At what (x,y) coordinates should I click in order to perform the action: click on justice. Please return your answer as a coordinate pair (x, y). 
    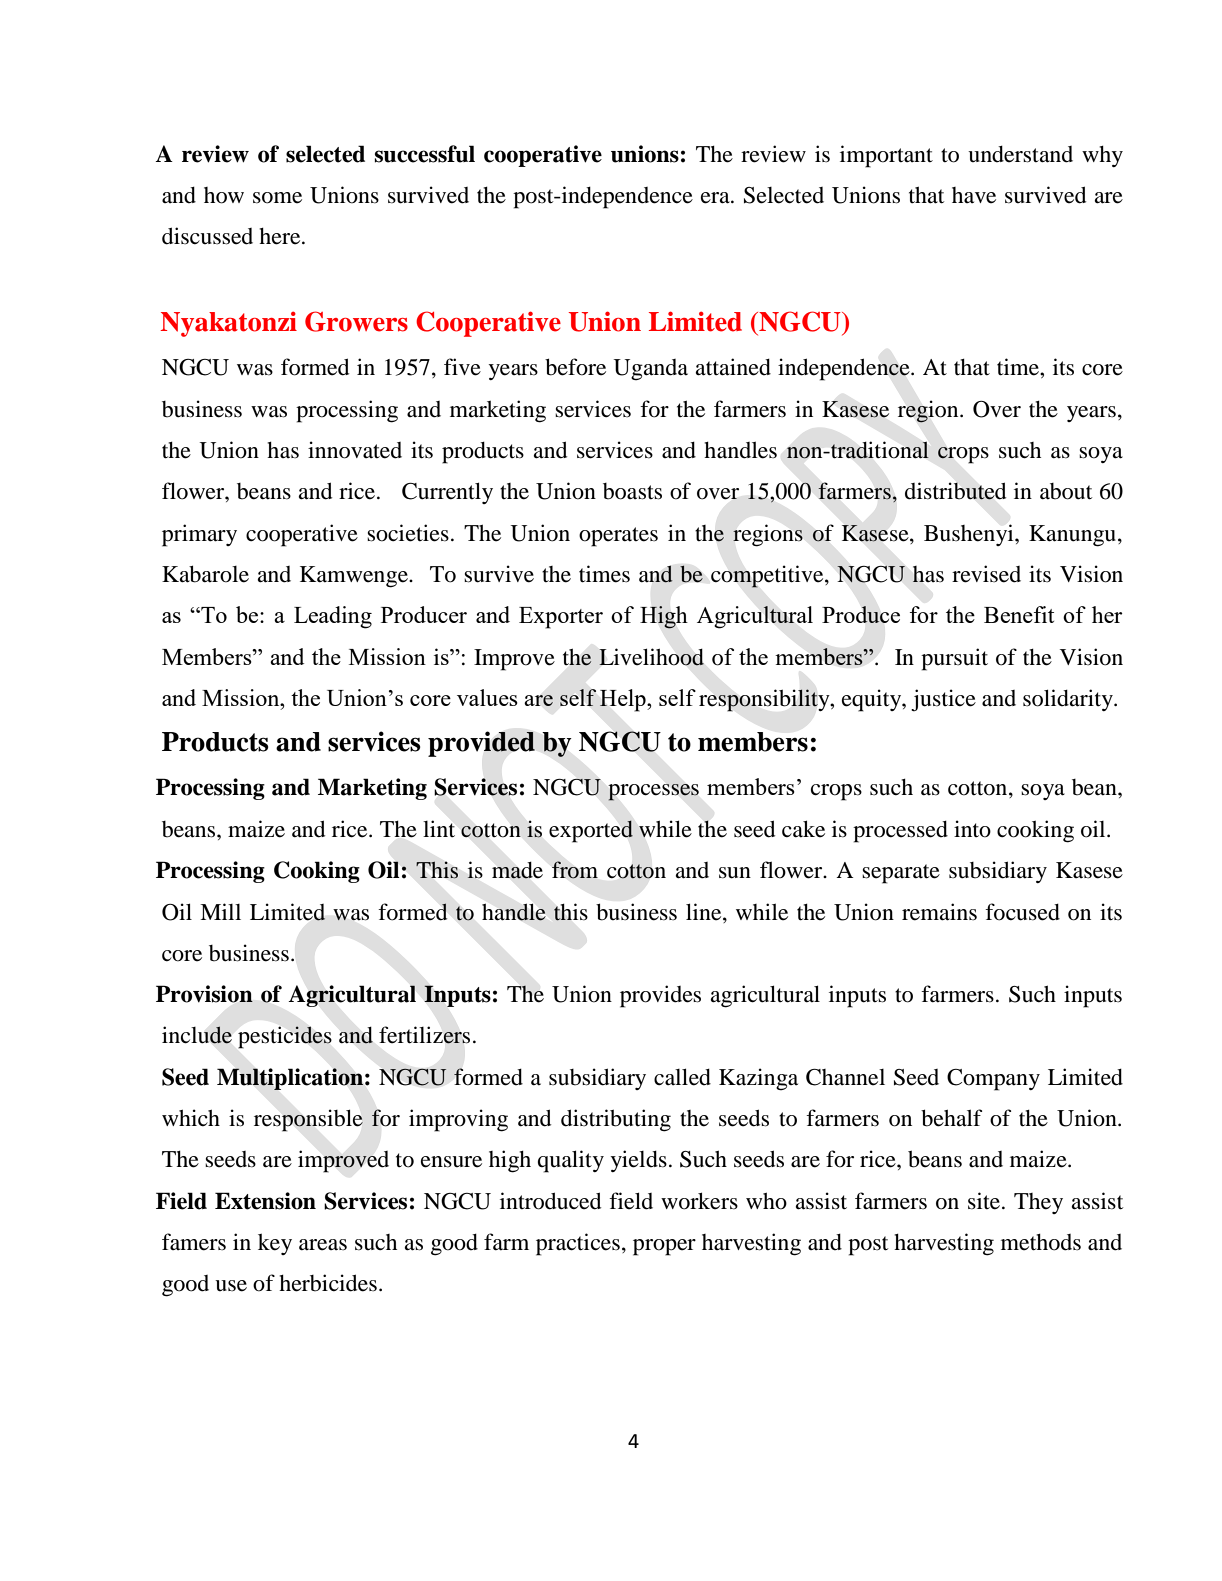
    Looking at the image, I should click on (943, 700).
